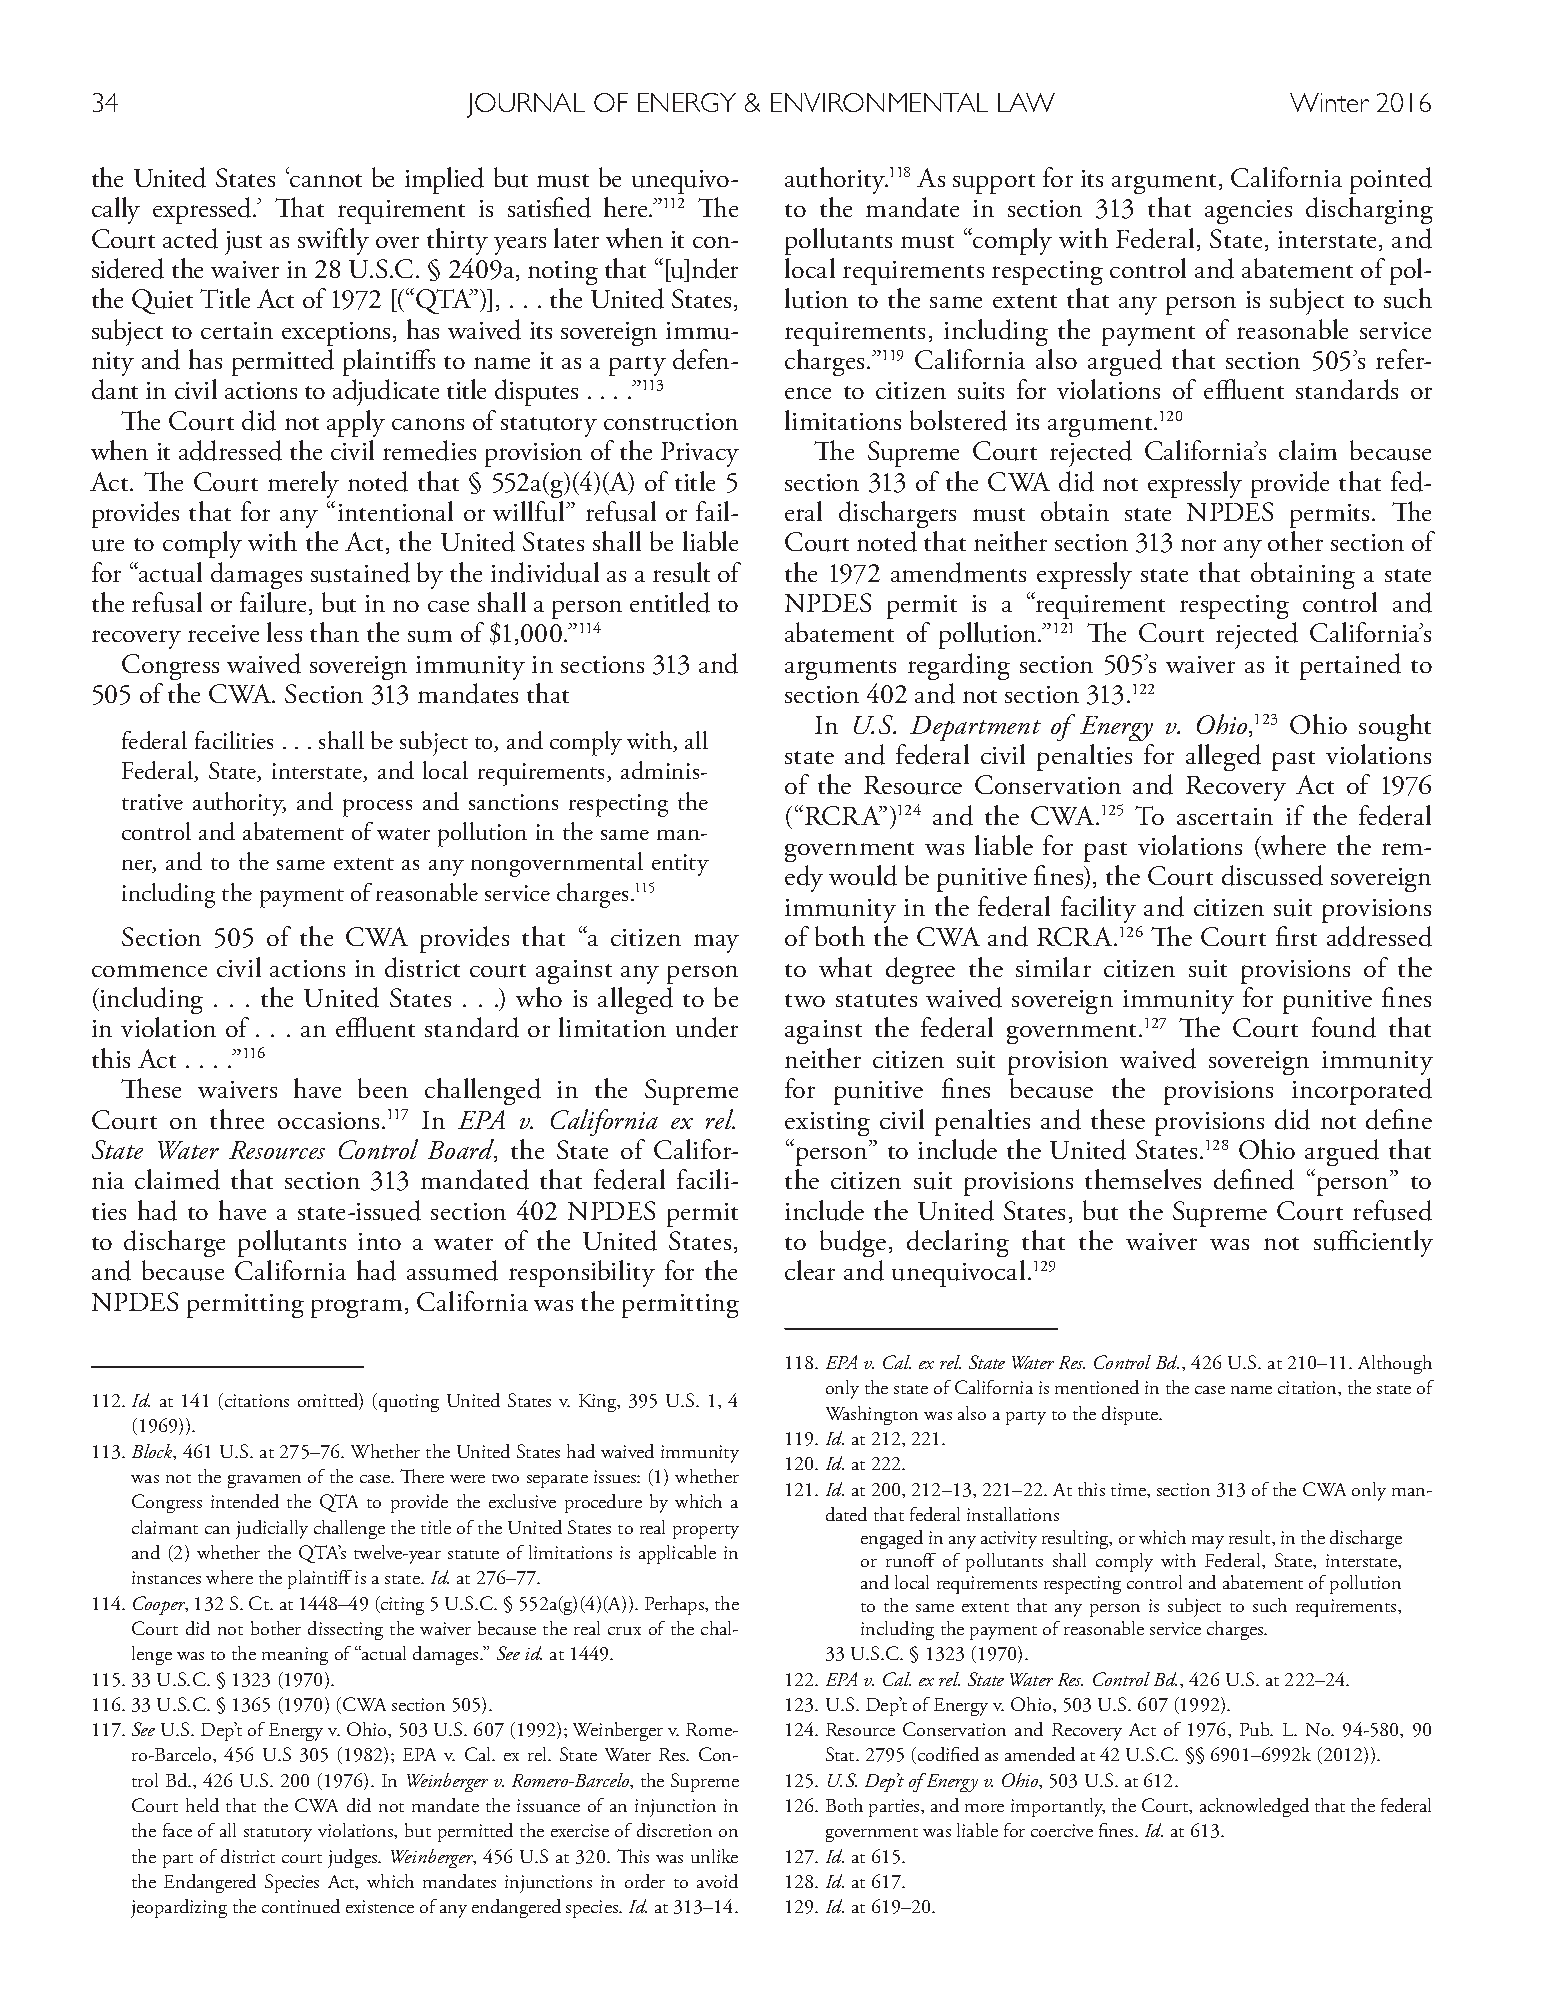 This screenshot has width=1549, height=2005. Describe the element at coordinates (325, 179) in the screenshot. I see `cannot` at that location.
